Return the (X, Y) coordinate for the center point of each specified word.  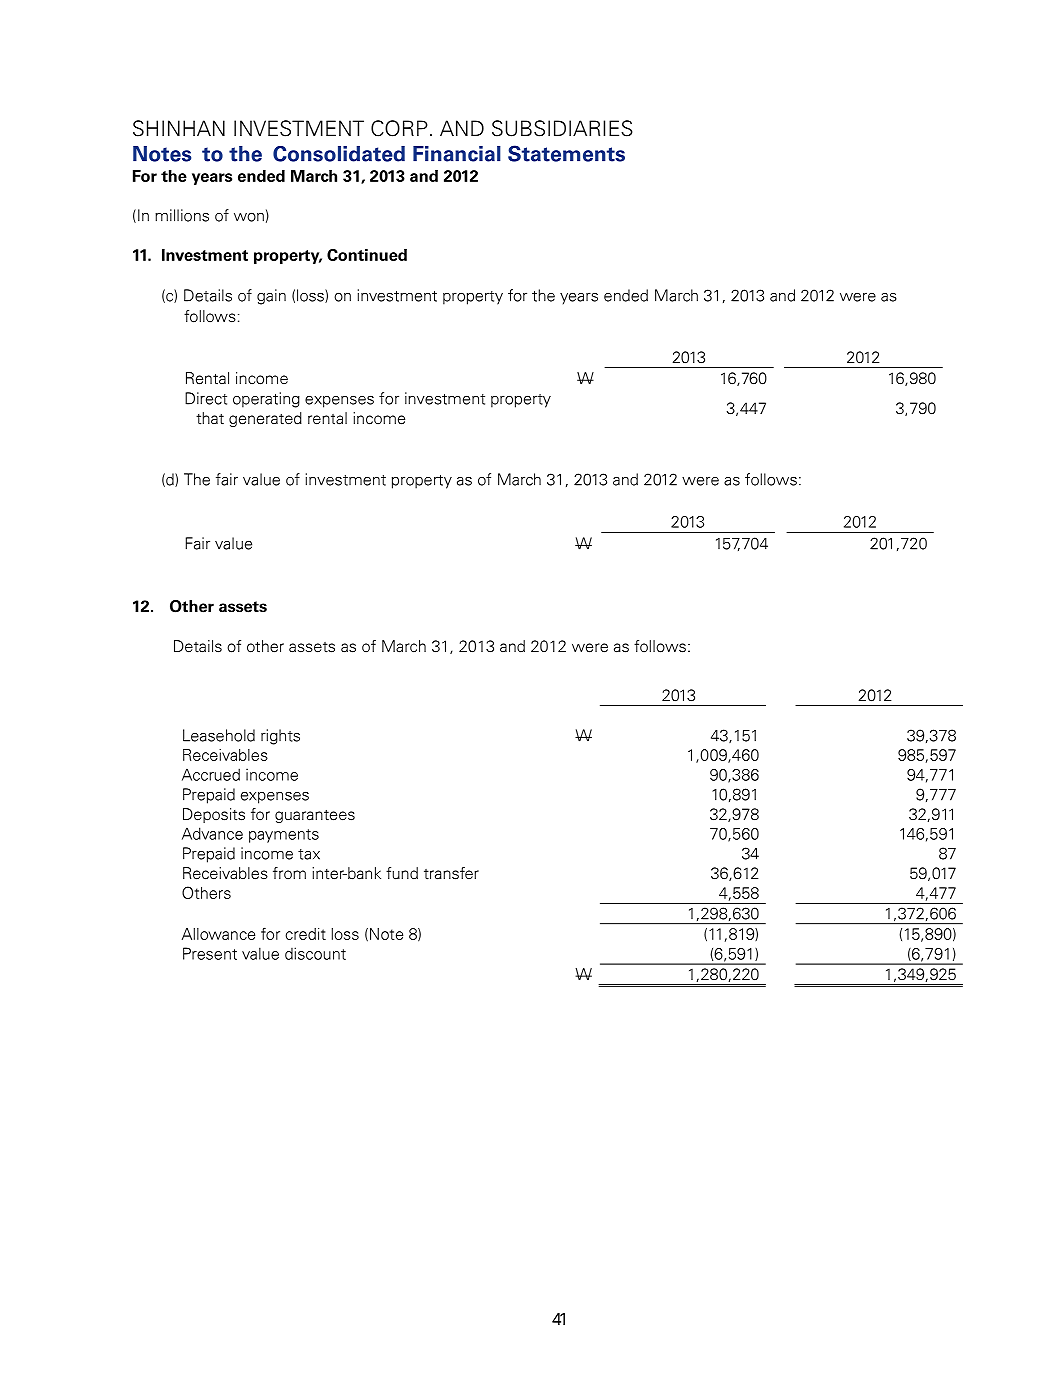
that (210, 418)
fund (402, 873)
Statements (566, 153)
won (249, 217)
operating (266, 400)
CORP (399, 128)
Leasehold (219, 735)
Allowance (218, 934)
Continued (367, 255)
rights (280, 737)
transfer (451, 873)
